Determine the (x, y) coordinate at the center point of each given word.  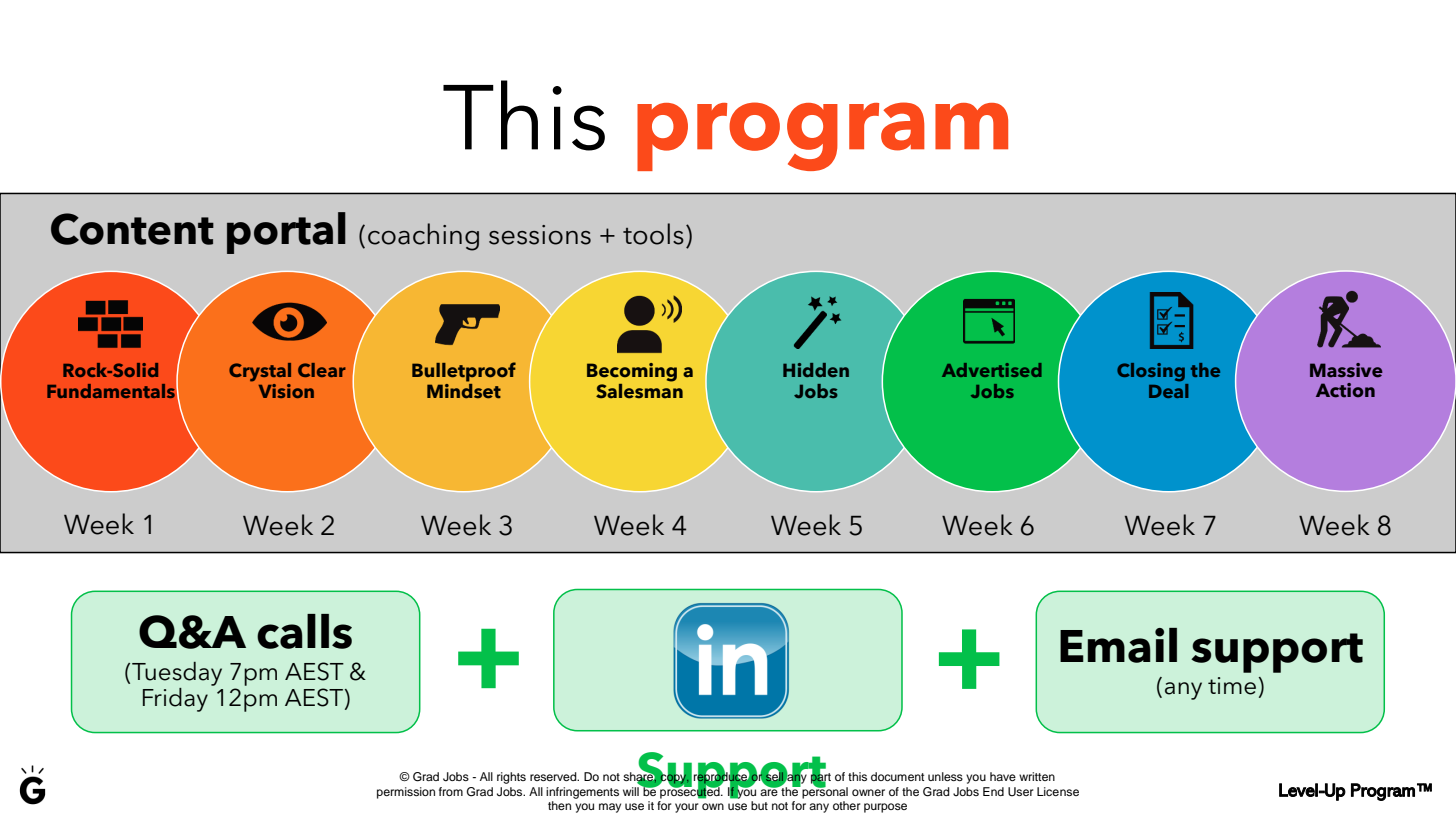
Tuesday (177, 674)
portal (286, 233)
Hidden (816, 370)
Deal (1169, 389)
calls (304, 631)
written (1037, 776)
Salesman (639, 390)
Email (1118, 645)
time (1232, 686)
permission (406, 793)
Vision (286, 391)
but (759, 805)
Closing (1151, 372)
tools (653, 234)
